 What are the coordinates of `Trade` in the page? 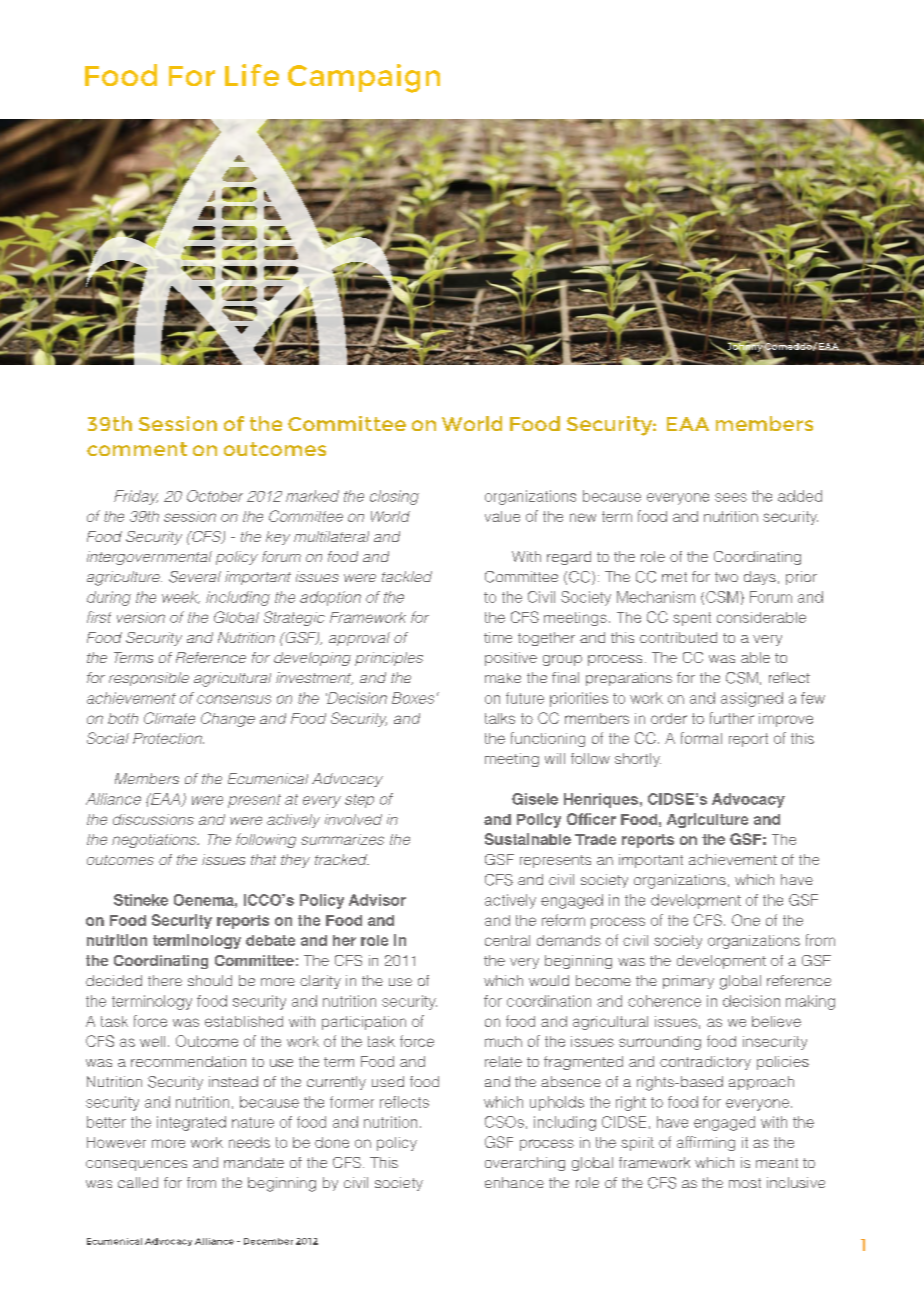 It's located at (595, 839).
